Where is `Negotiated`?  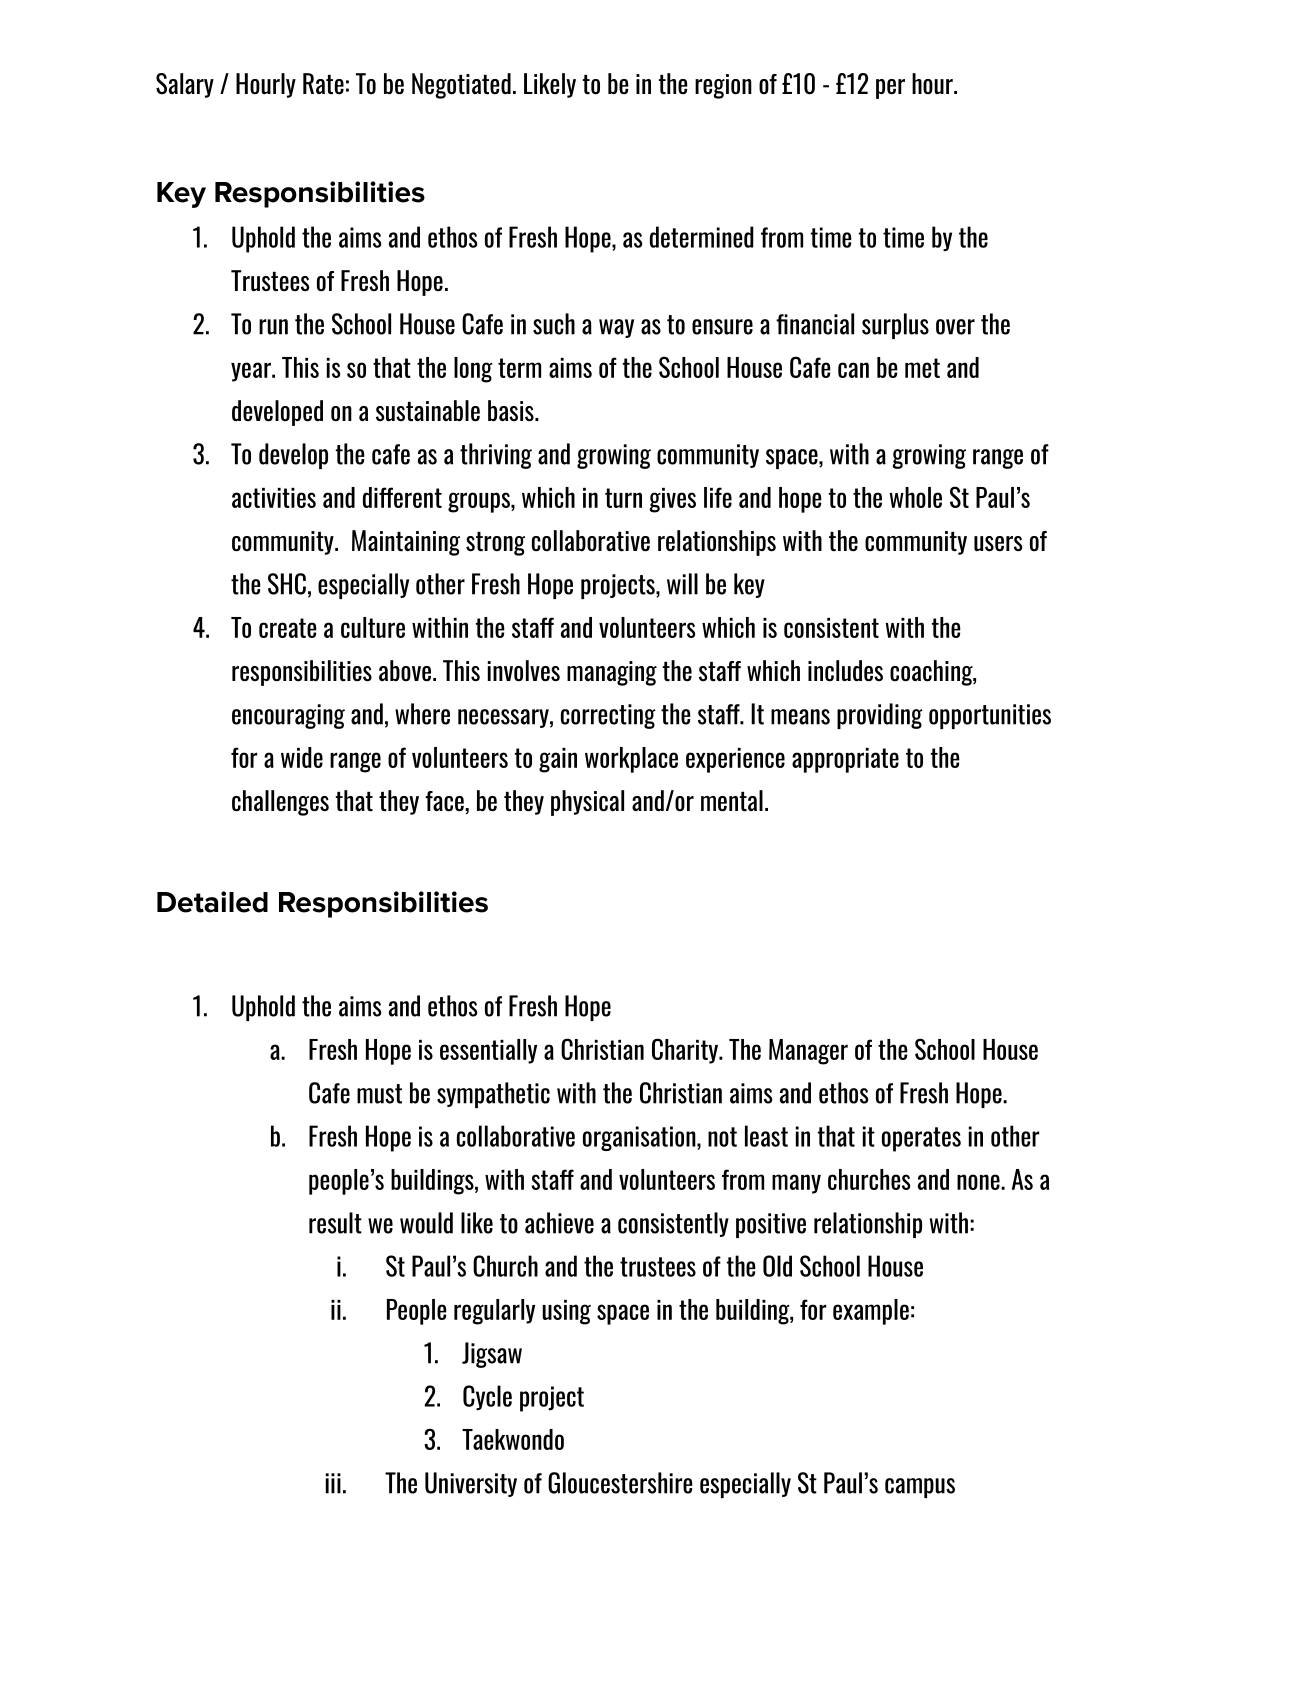
Negotiated is located at coordinates (461, 86).
